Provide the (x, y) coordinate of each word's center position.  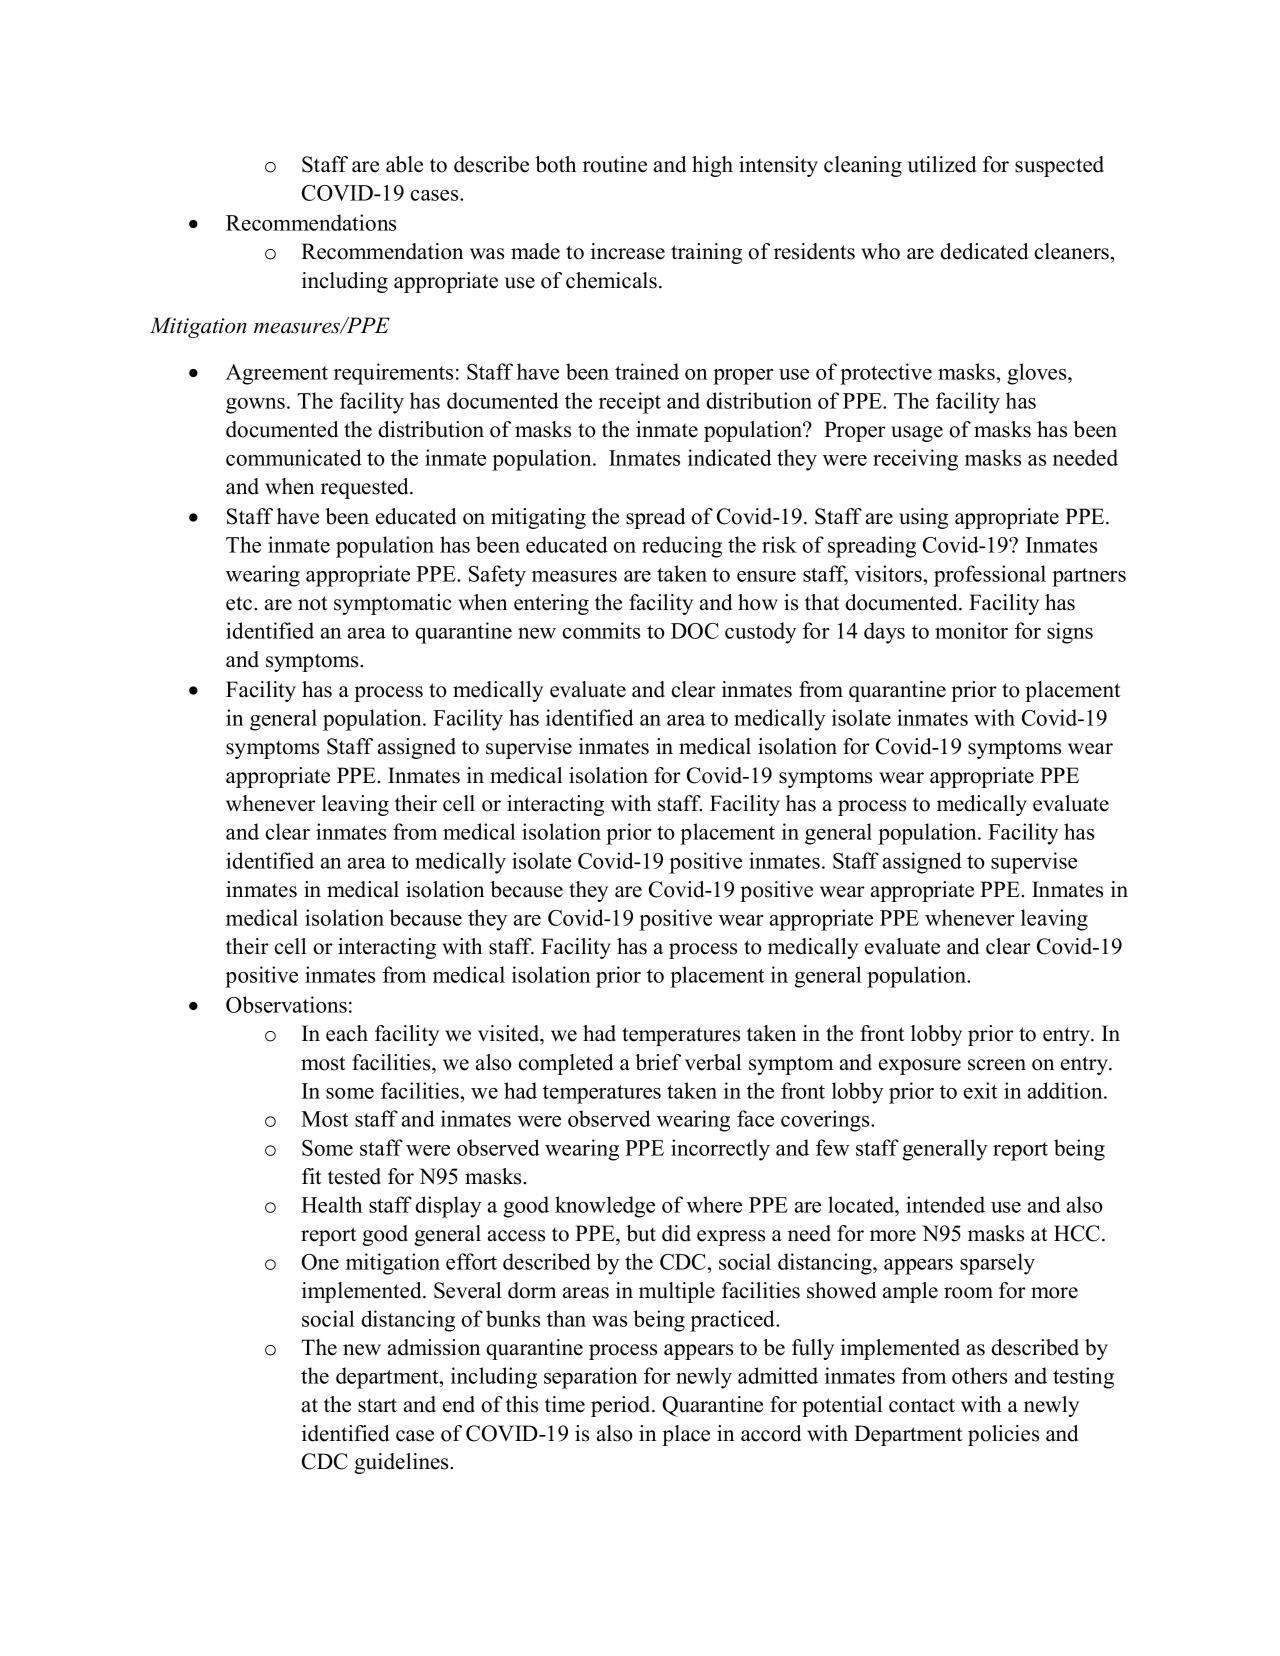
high (712, 166)
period (622, 1406)
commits (601, 630)
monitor (971, 630)
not (313, 603)
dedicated (984, 251)
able (404, 164)
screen (997, 1065)
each (347, 1033)
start (377, 1405)
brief (658, 1062)
